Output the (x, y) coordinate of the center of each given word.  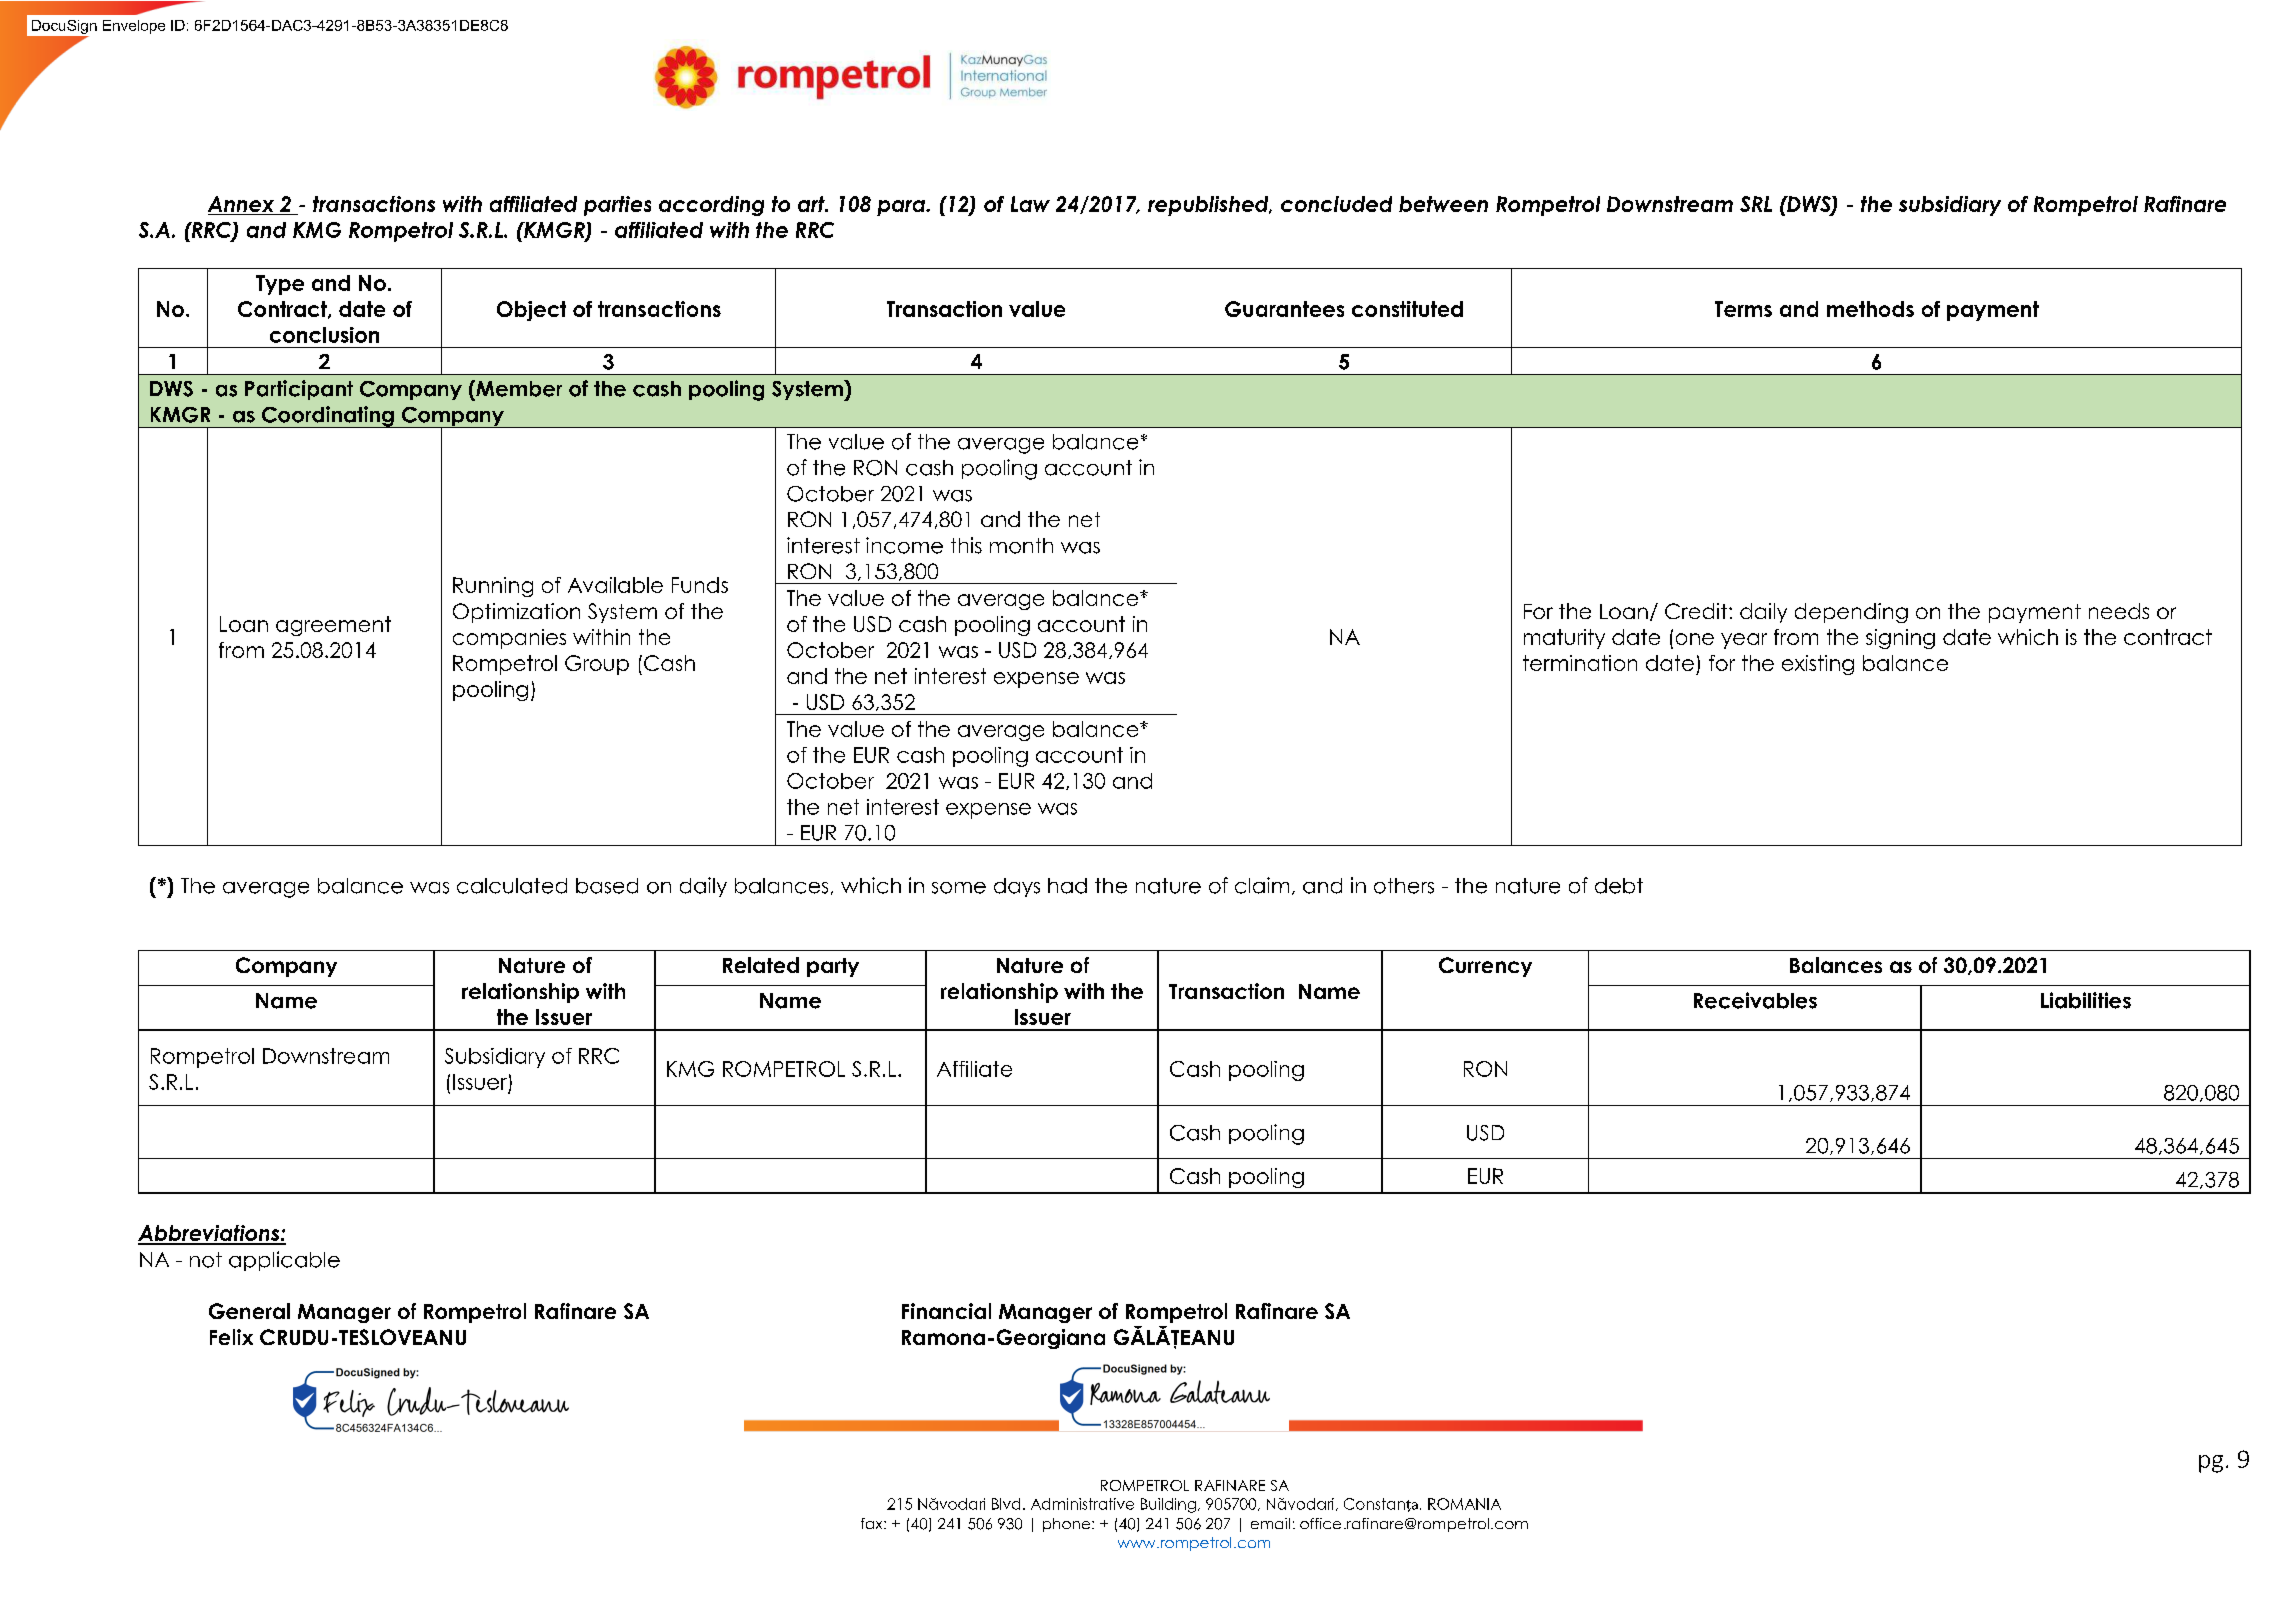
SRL (1756, 204)
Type (280, 285)
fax (873, 1523)
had (1067, 886)
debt (1619, 886)
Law (1030, 204)
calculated (512, 886)
